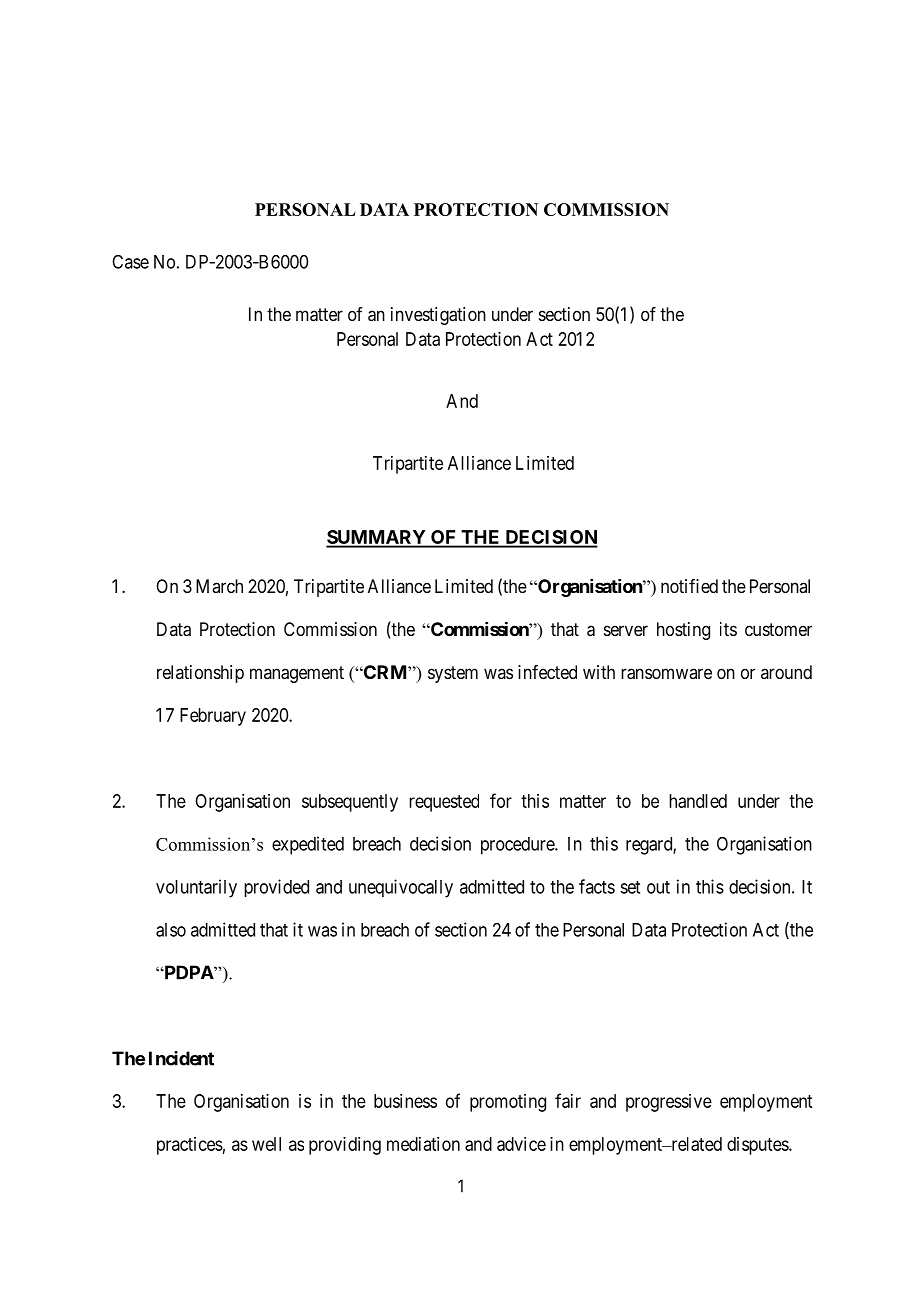  I want to click on investigation, so click(438, 316).
